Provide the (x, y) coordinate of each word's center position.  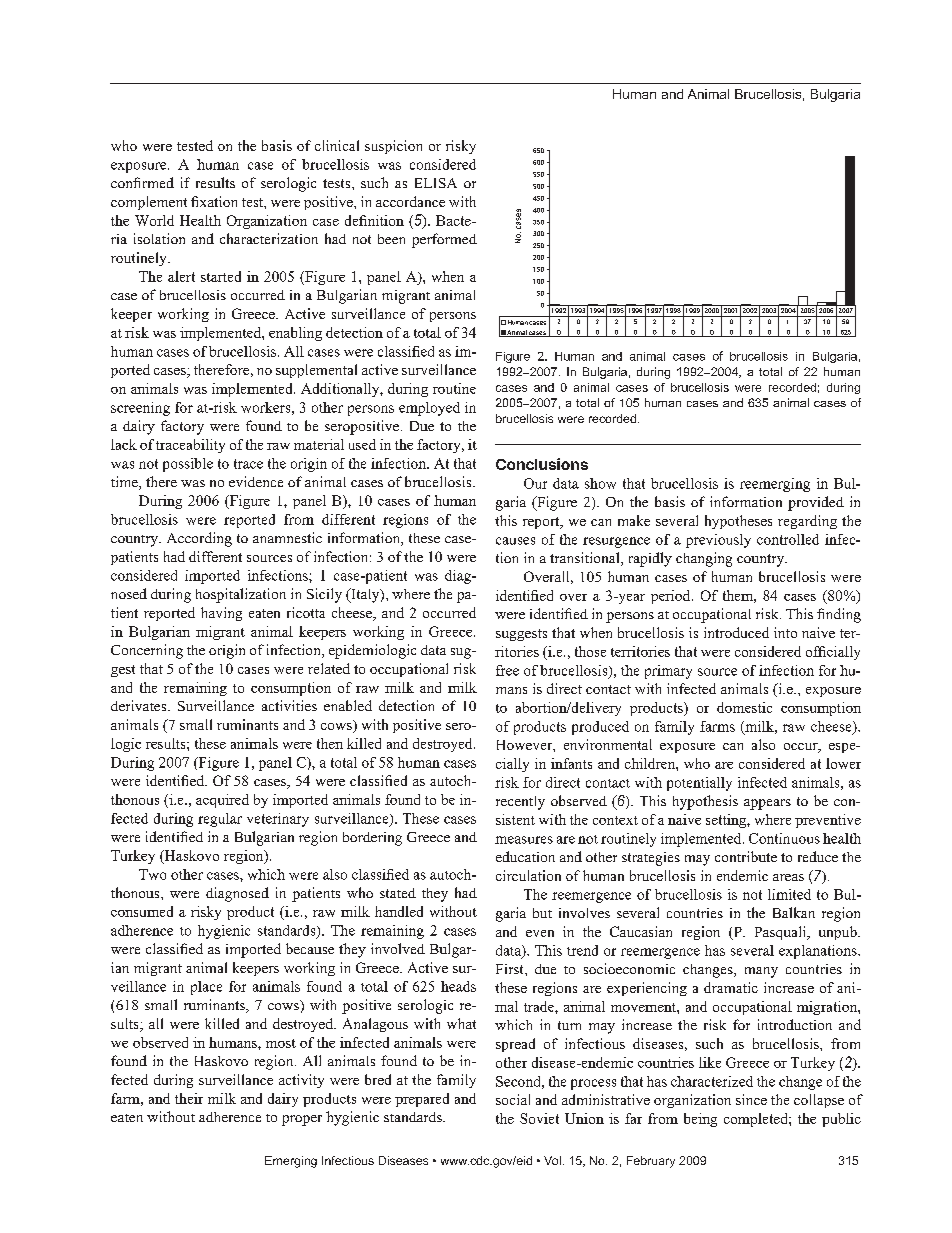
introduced (736, 632)
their (189, 1098)
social (513, 1099)
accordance (410, 201)
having (221, 614)
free (507, 670)
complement (149, 203)
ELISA (436, 183)
